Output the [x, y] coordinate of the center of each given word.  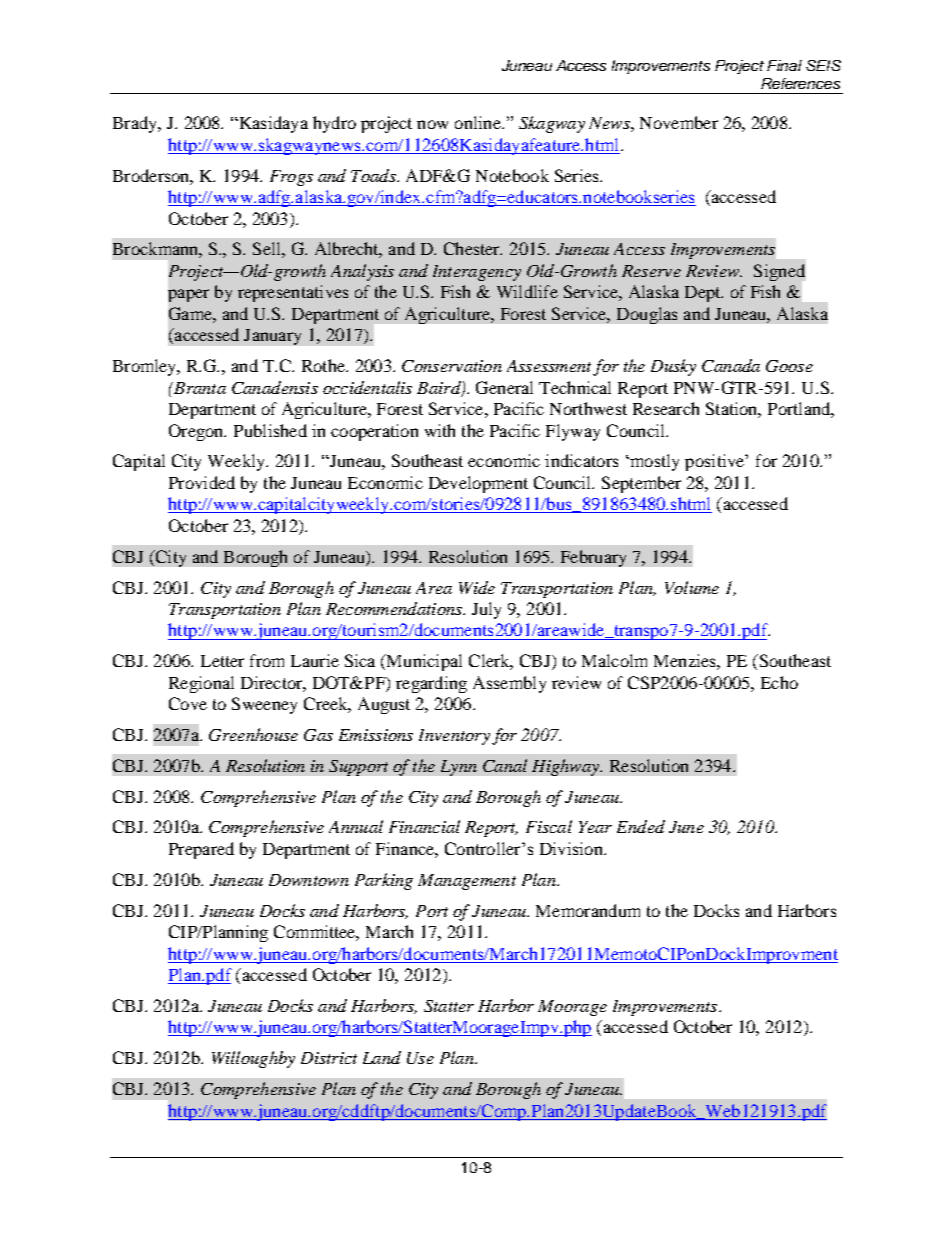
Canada [731, 365]
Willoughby [253, 1059]
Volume [692, 587]
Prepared [201, 850]
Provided [202, 482]
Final [784, 65]
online [479, 122]
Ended [641, 826]
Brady [136, 124]
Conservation [452, 366]
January [272, 337]
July [486, 610]
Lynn [459, 768]
